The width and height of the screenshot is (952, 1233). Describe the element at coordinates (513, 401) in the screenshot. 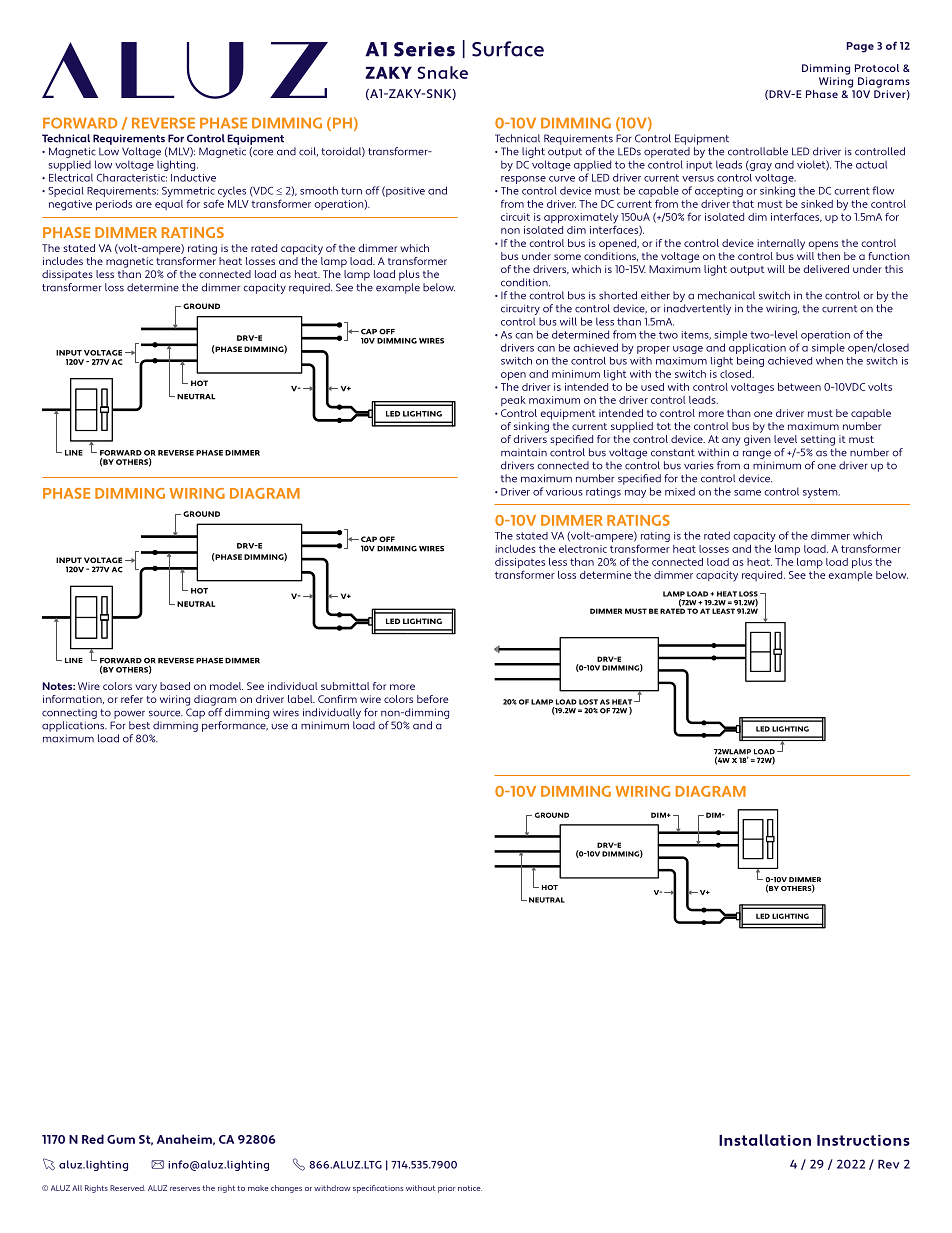

I see `peak` at that location.
